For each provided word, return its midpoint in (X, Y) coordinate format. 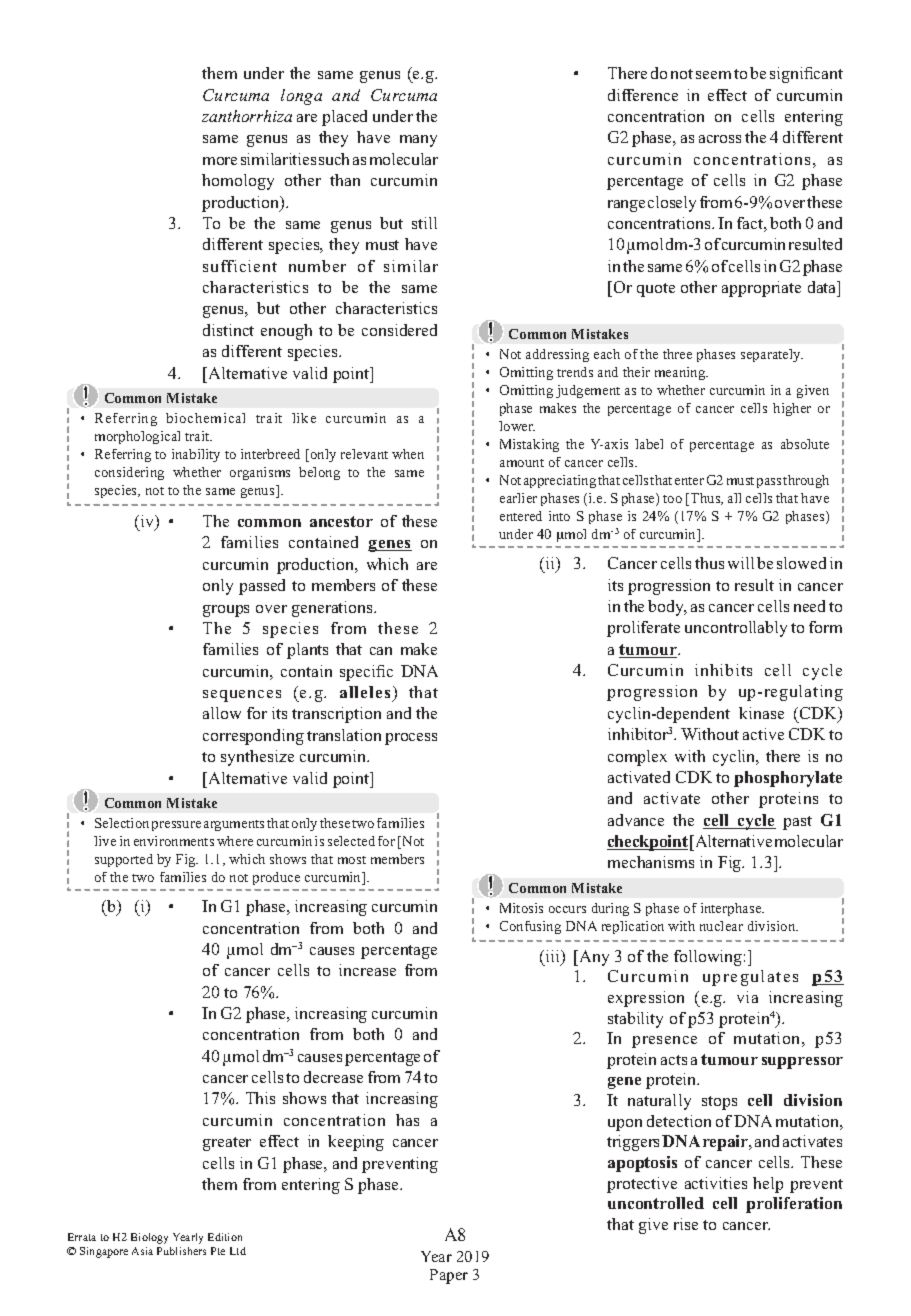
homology (238, 182)
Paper (449, 1276)
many (418, 141)
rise (686, 1224)
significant (806, 75)
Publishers (181, 1251)
